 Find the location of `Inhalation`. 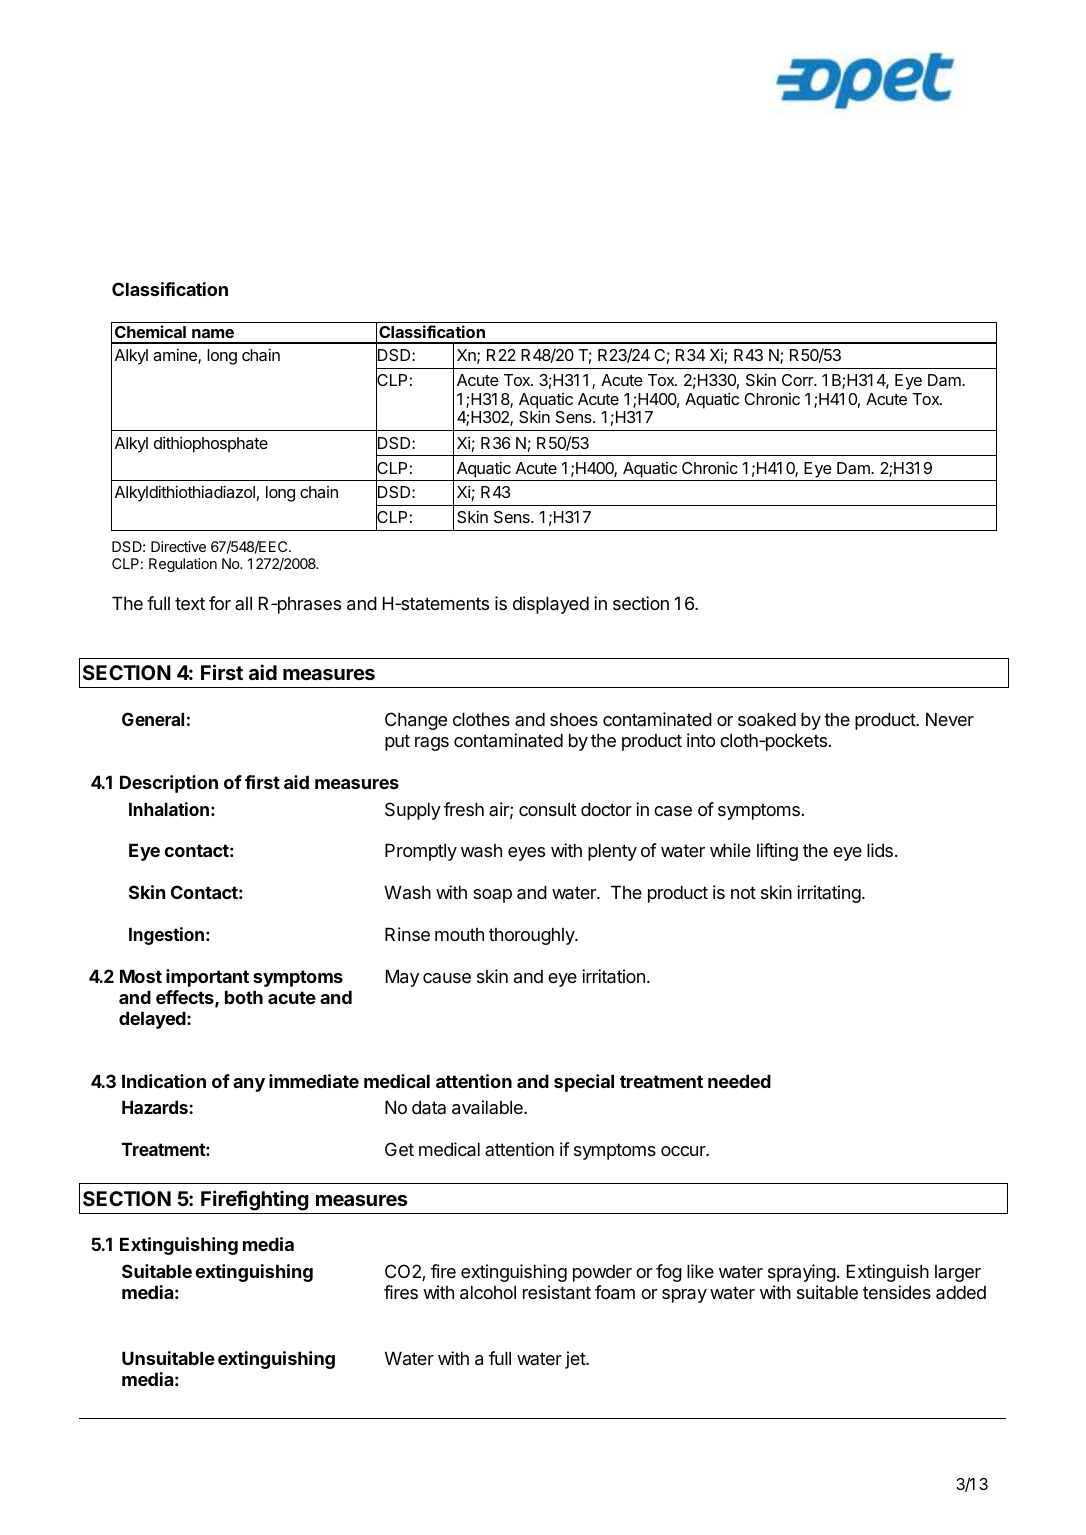

Inhalation is located at coordinates (169, 809).
